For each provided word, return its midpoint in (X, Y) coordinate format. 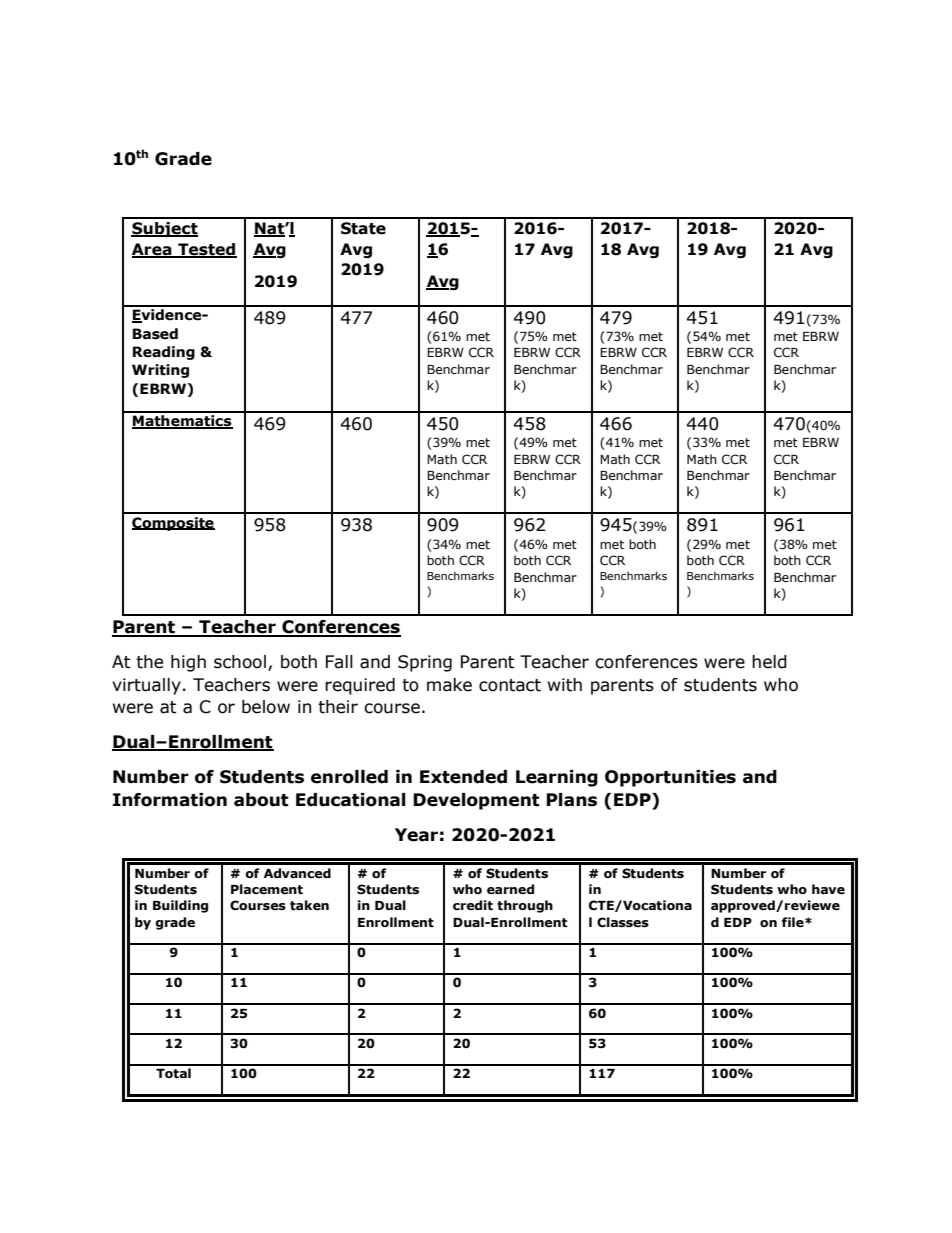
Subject (164, 229)
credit (473, 905)
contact (510, 685)
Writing (160, 371)
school (240, 662)
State (363, 228)
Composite (173, 524)
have (828, 889)
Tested (206, 250)
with (565, 685)
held (769, 662)
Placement (267, 889)
